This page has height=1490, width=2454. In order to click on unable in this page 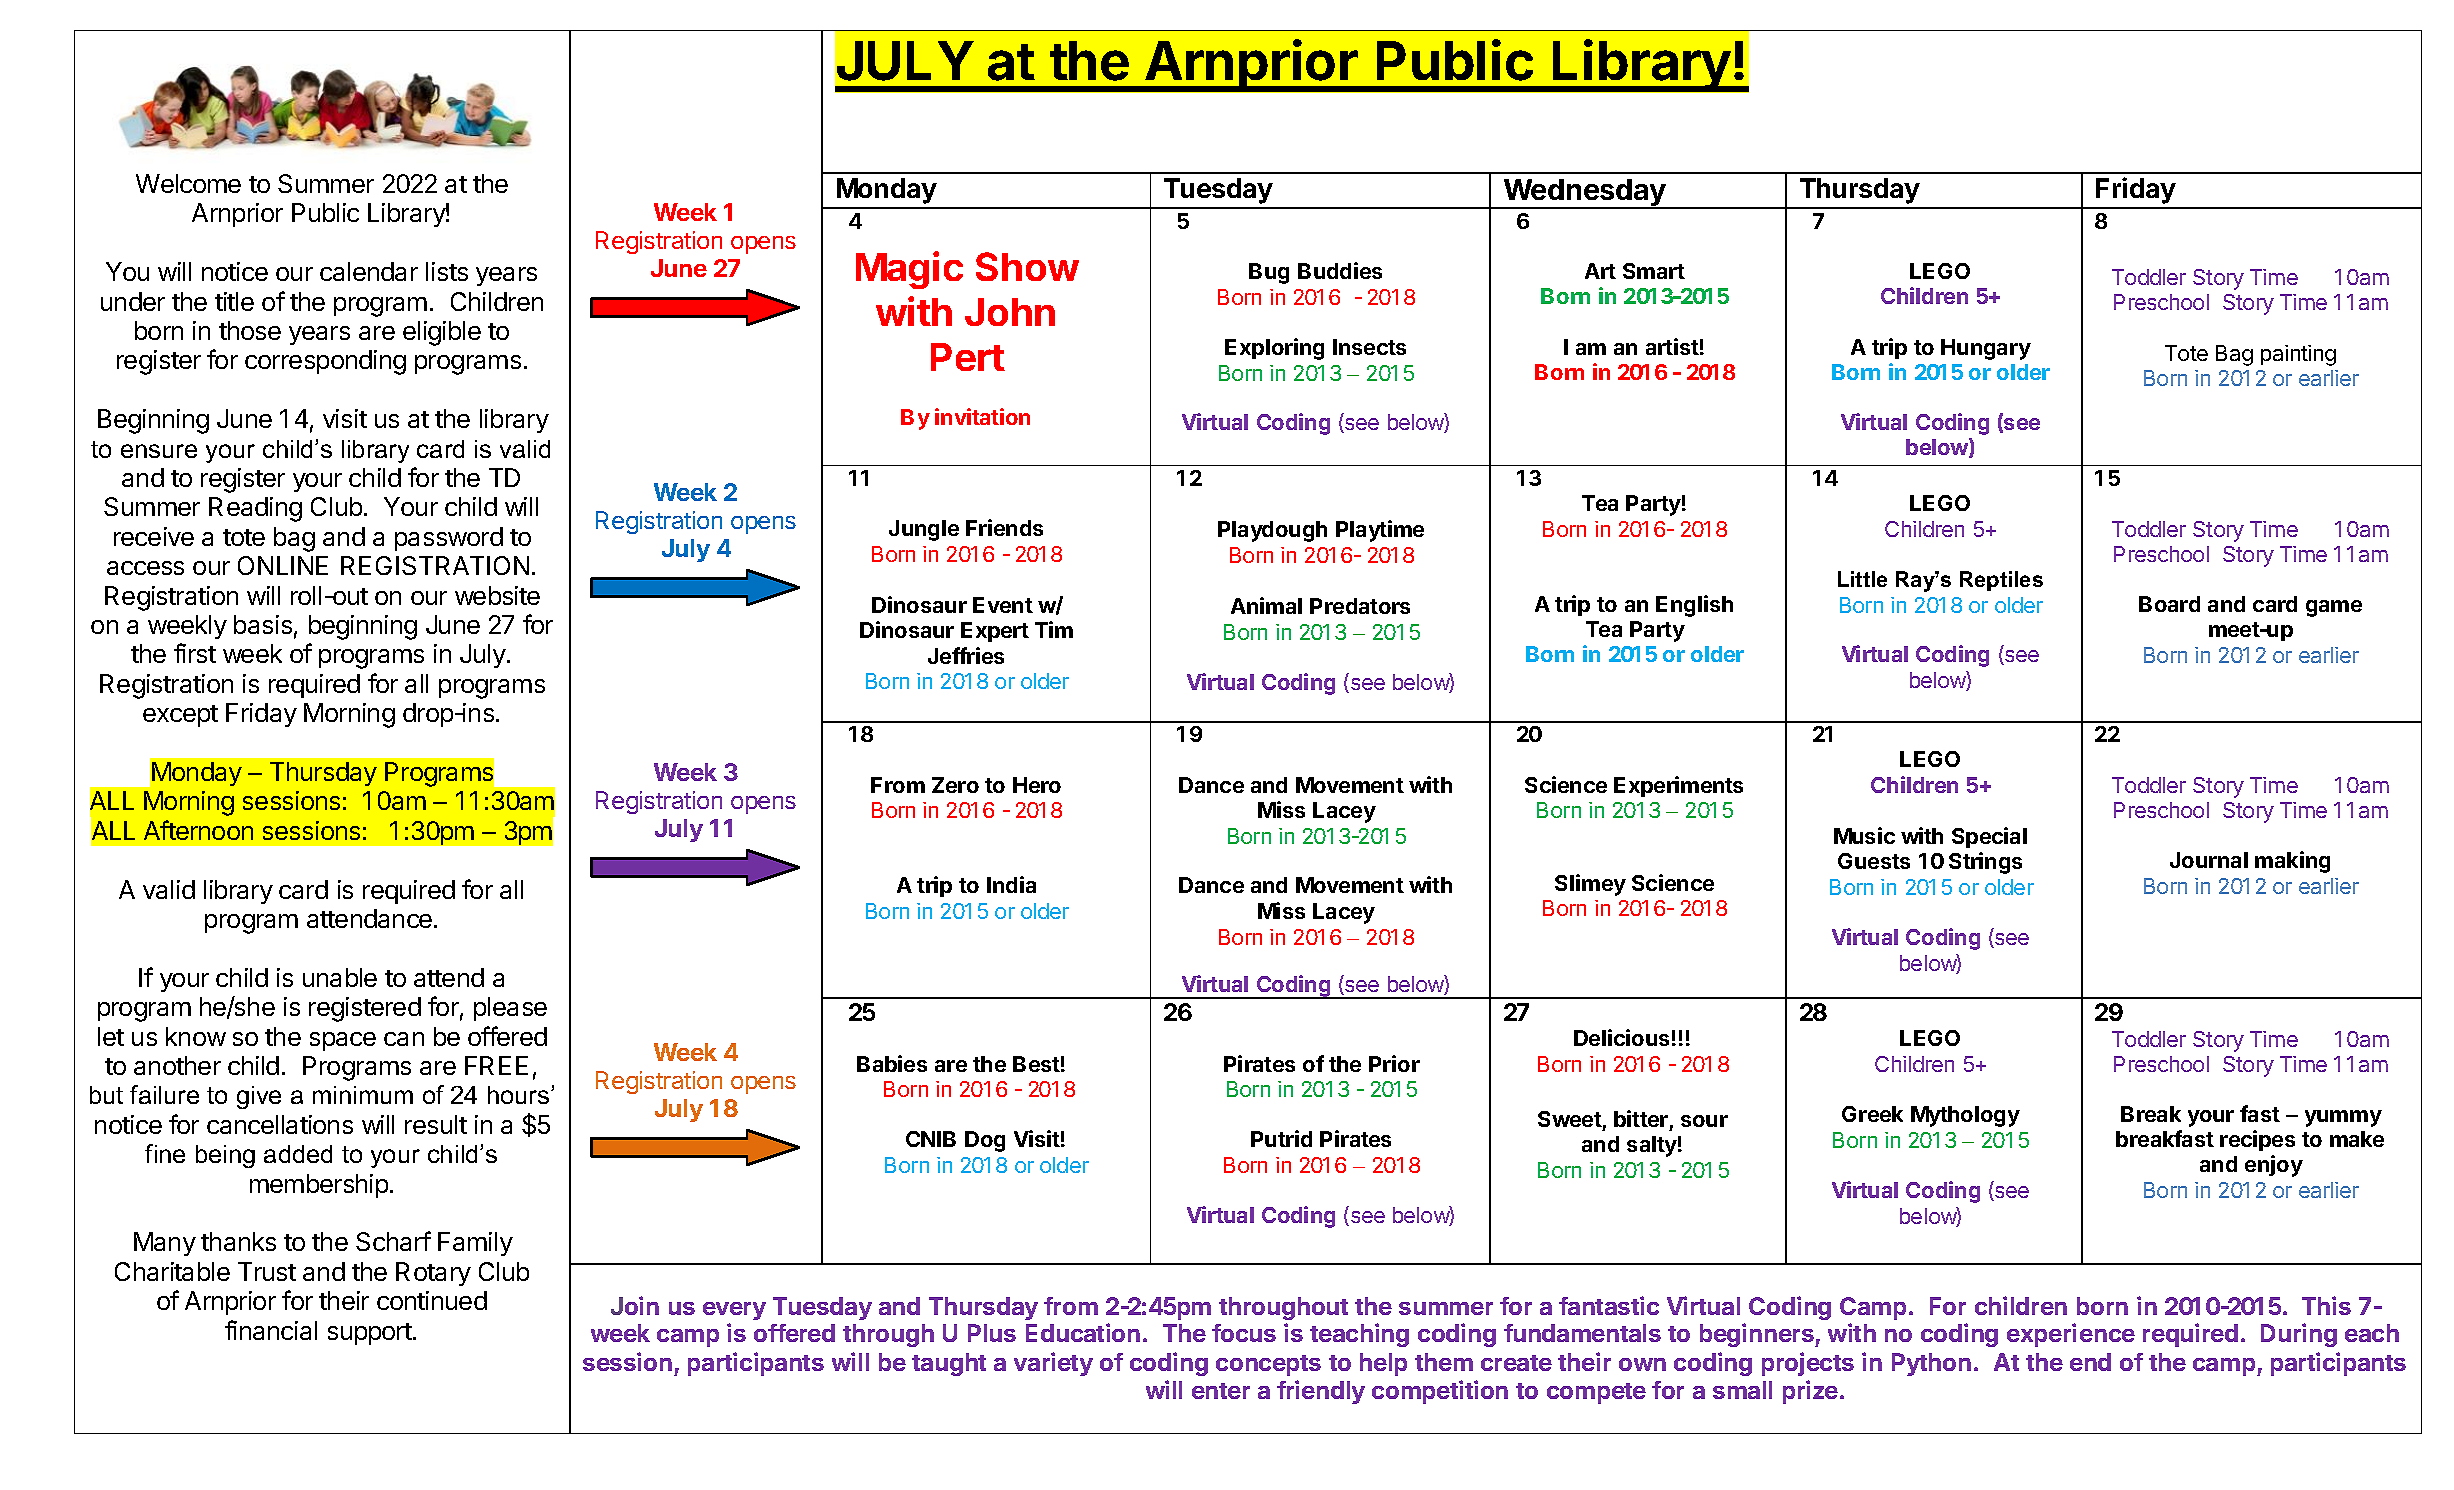, I will do `click(340, 977)`.
